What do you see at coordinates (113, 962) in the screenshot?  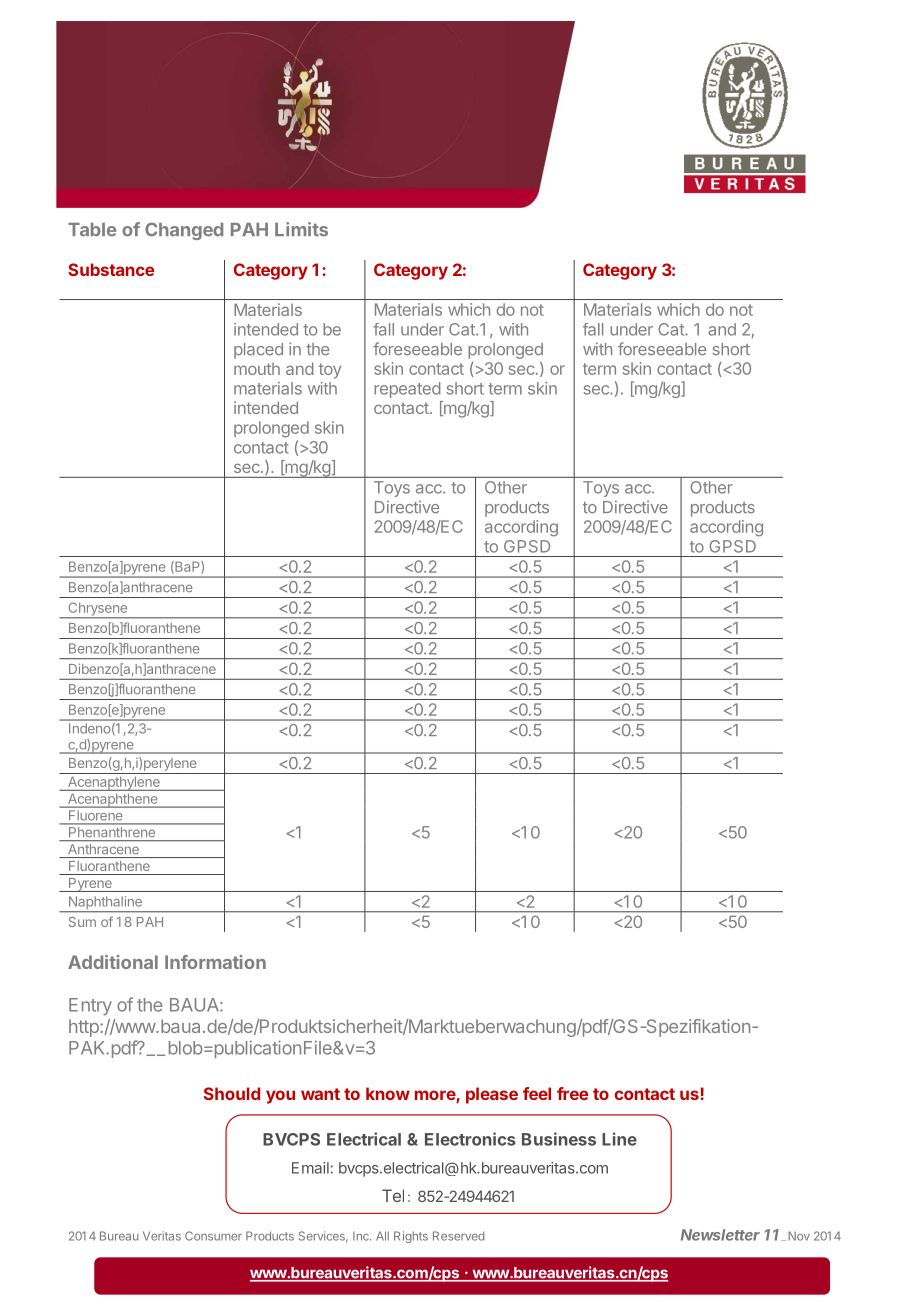 I see `Additional` at bounding box center [113, 962].
